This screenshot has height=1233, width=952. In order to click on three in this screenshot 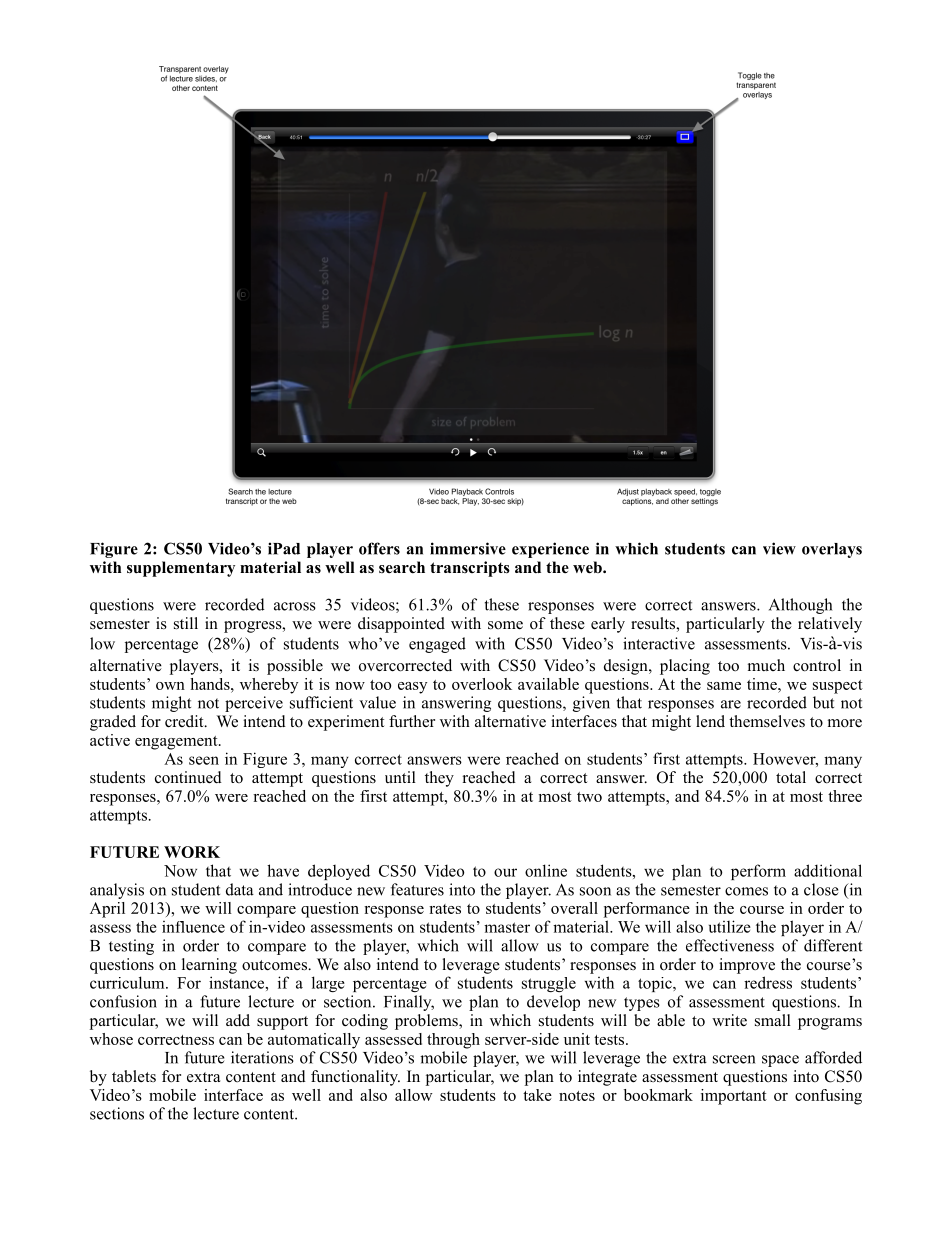, I will do `click(845, 796)`.
